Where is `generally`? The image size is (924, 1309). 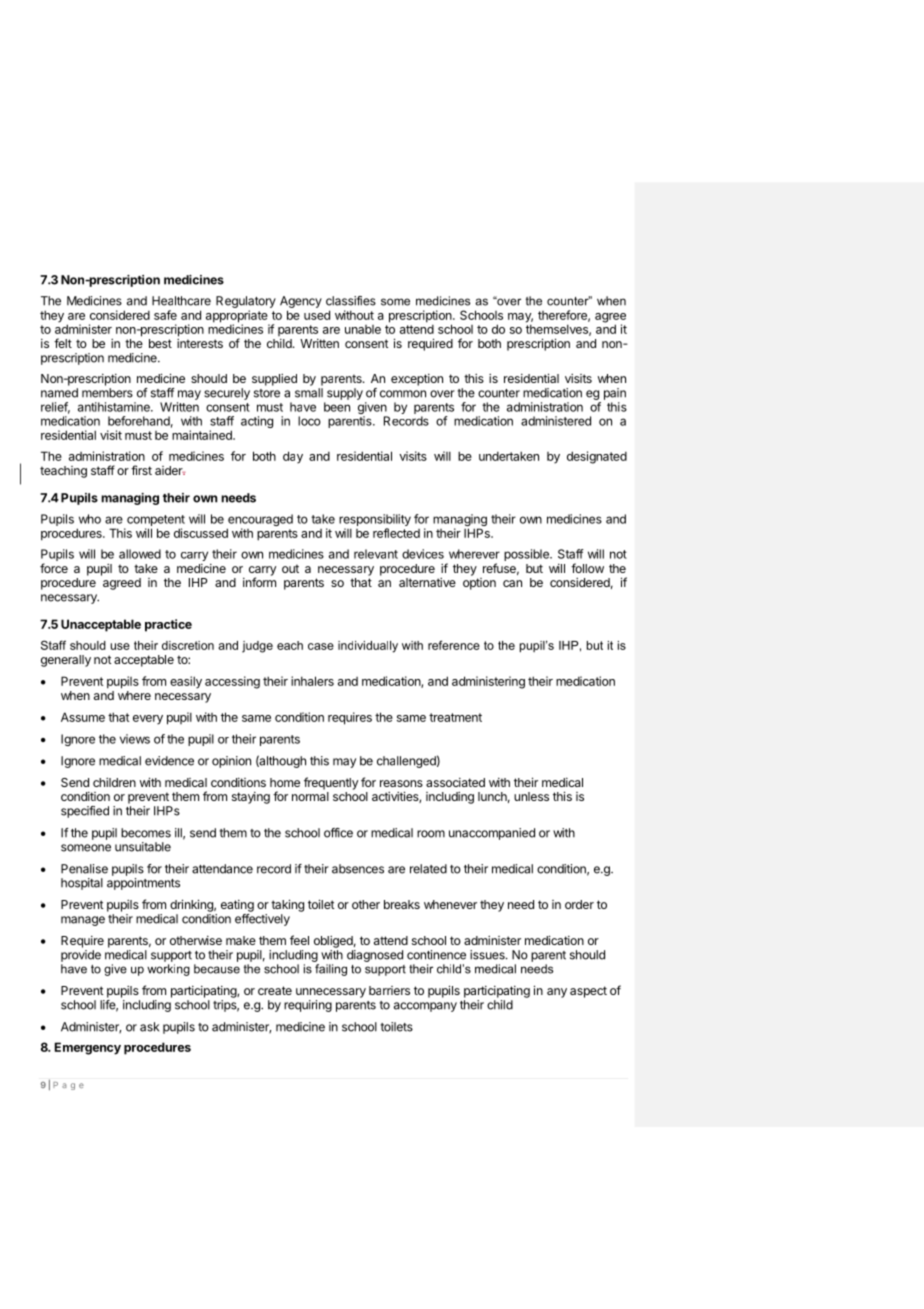
generally is located at coordinates (66, 661).
